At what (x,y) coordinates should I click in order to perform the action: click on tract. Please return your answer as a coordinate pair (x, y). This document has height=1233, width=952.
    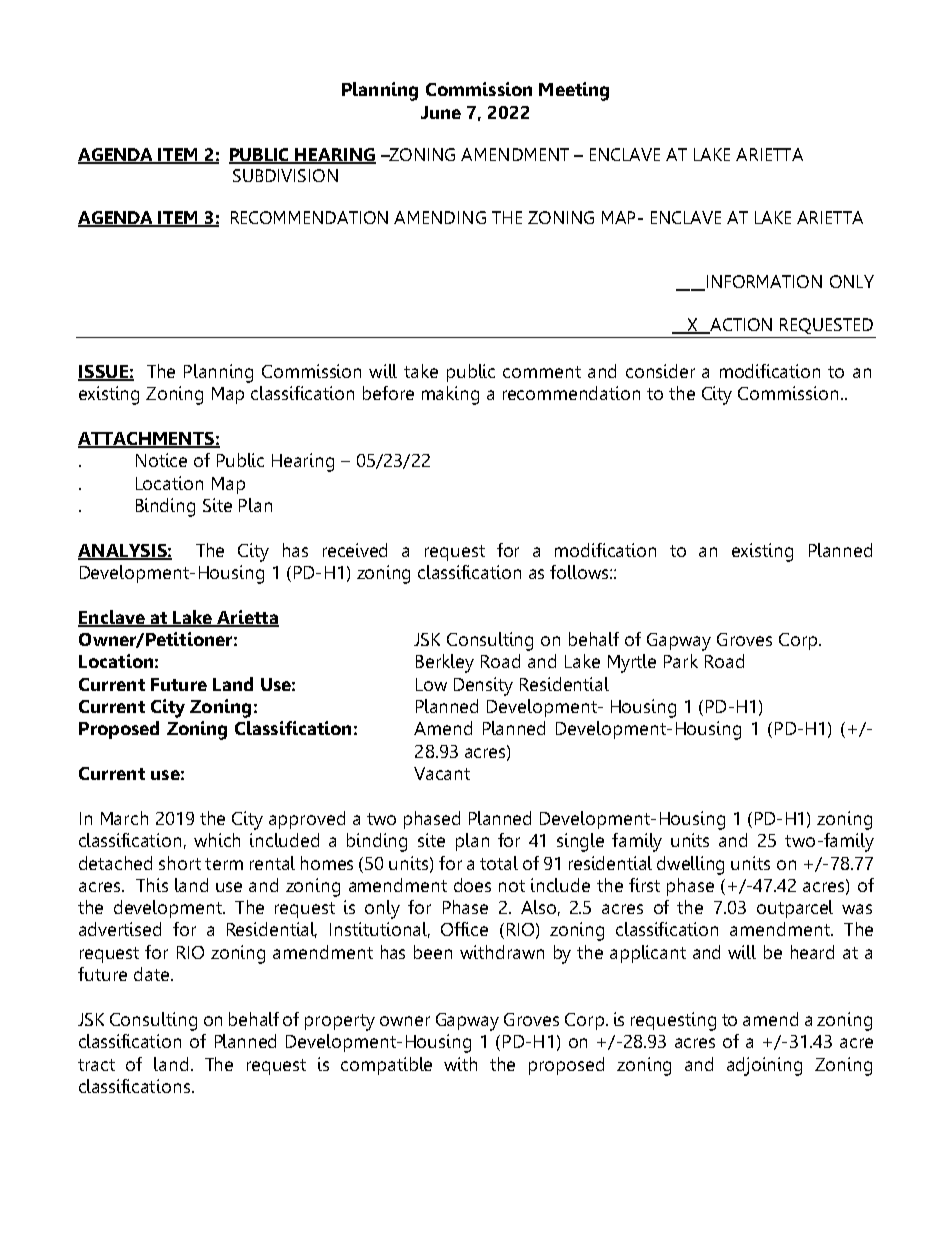
    Looking at the image, I should click on (96, 1065).
